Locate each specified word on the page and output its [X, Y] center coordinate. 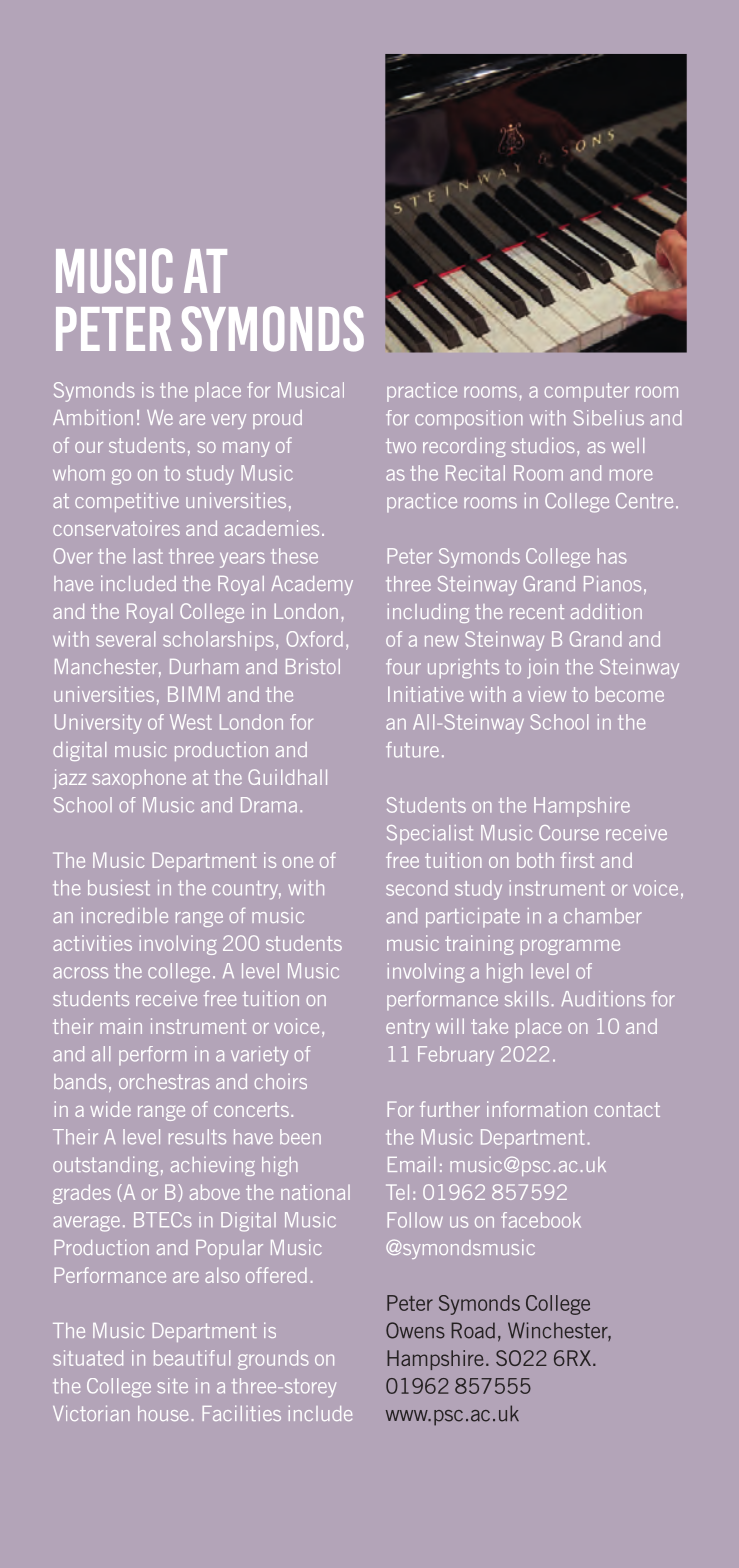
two [401, 445]
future [412, 750]
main [121, 1026]
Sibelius [609, 418]
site [172, 1386]
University [98, 724]
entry [408, 1028]
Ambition [93, 417]
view [547, 694]
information [537, 1109]
